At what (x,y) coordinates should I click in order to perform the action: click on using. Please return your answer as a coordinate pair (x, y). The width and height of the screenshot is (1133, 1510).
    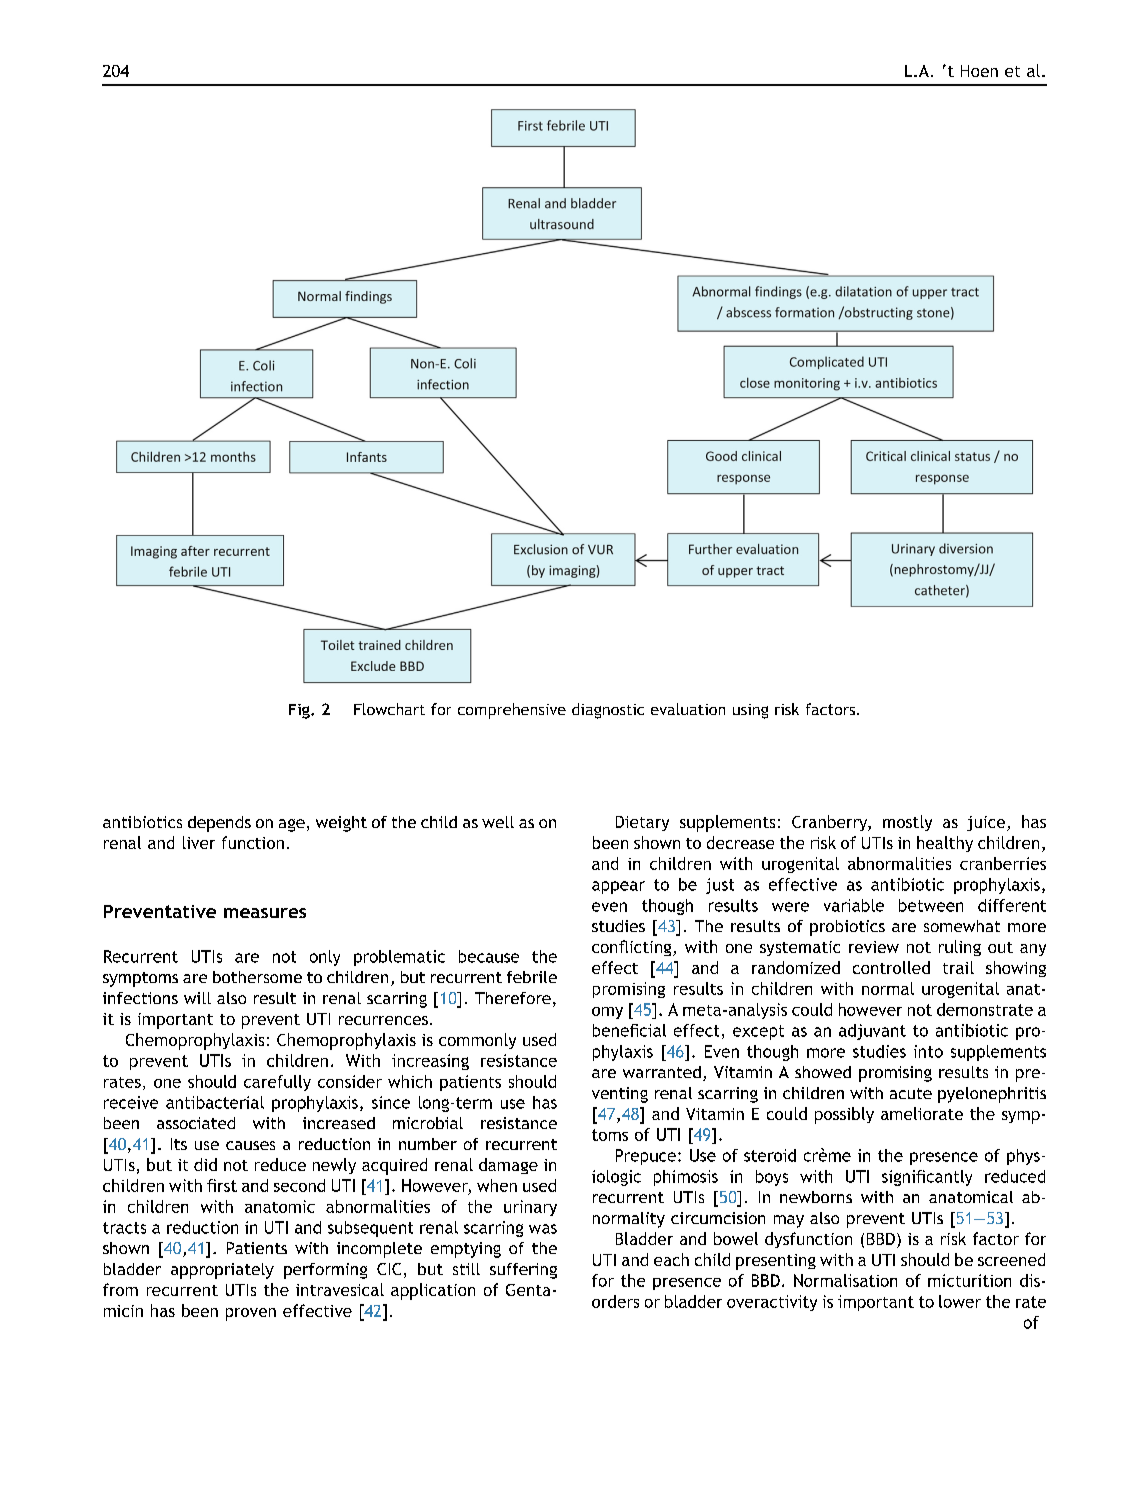
    Looking at the image, I should click on (750, 711).
